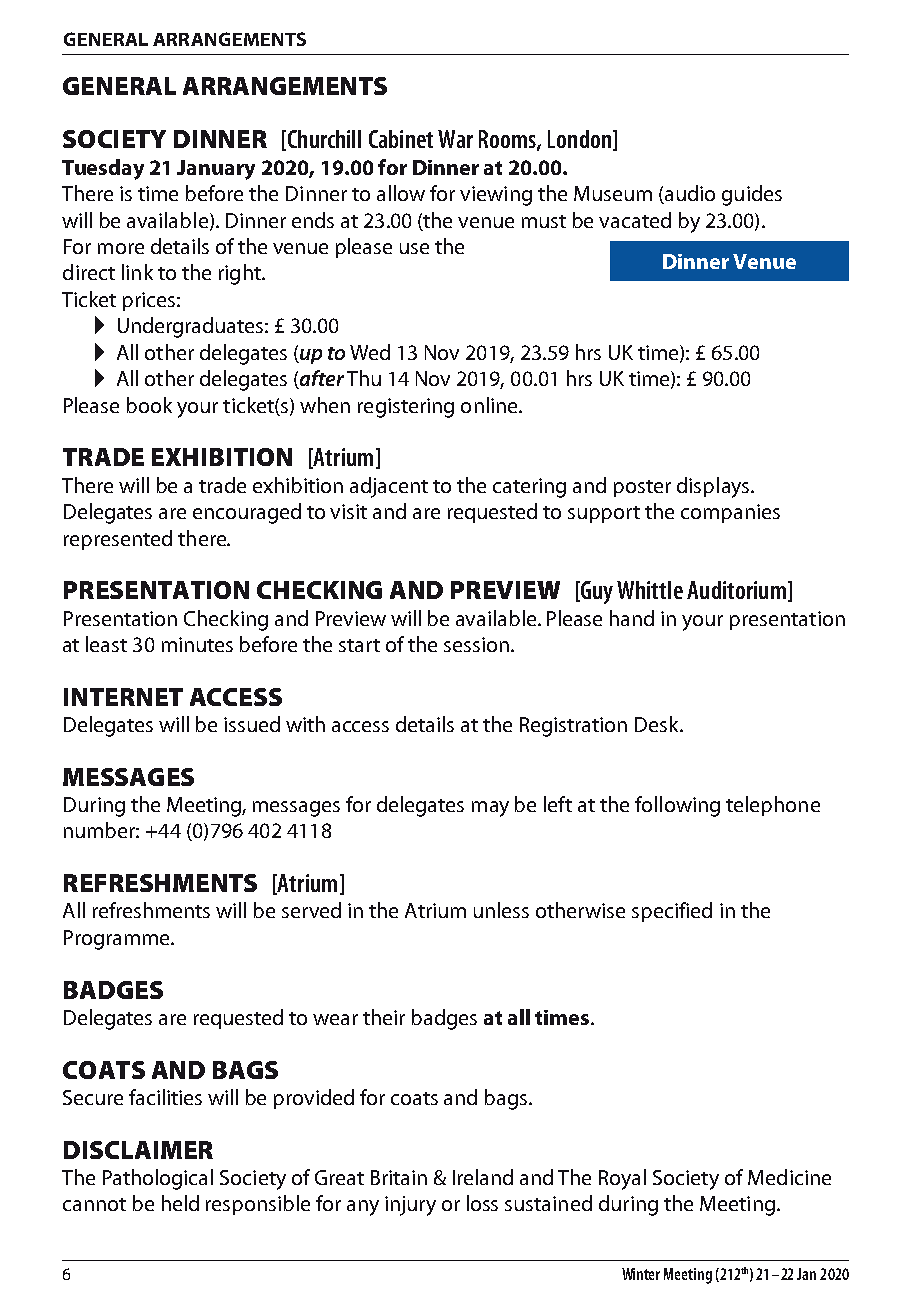  Describe the element at coordinates (476, 644) in the screenshot. I see `session` at that location.
